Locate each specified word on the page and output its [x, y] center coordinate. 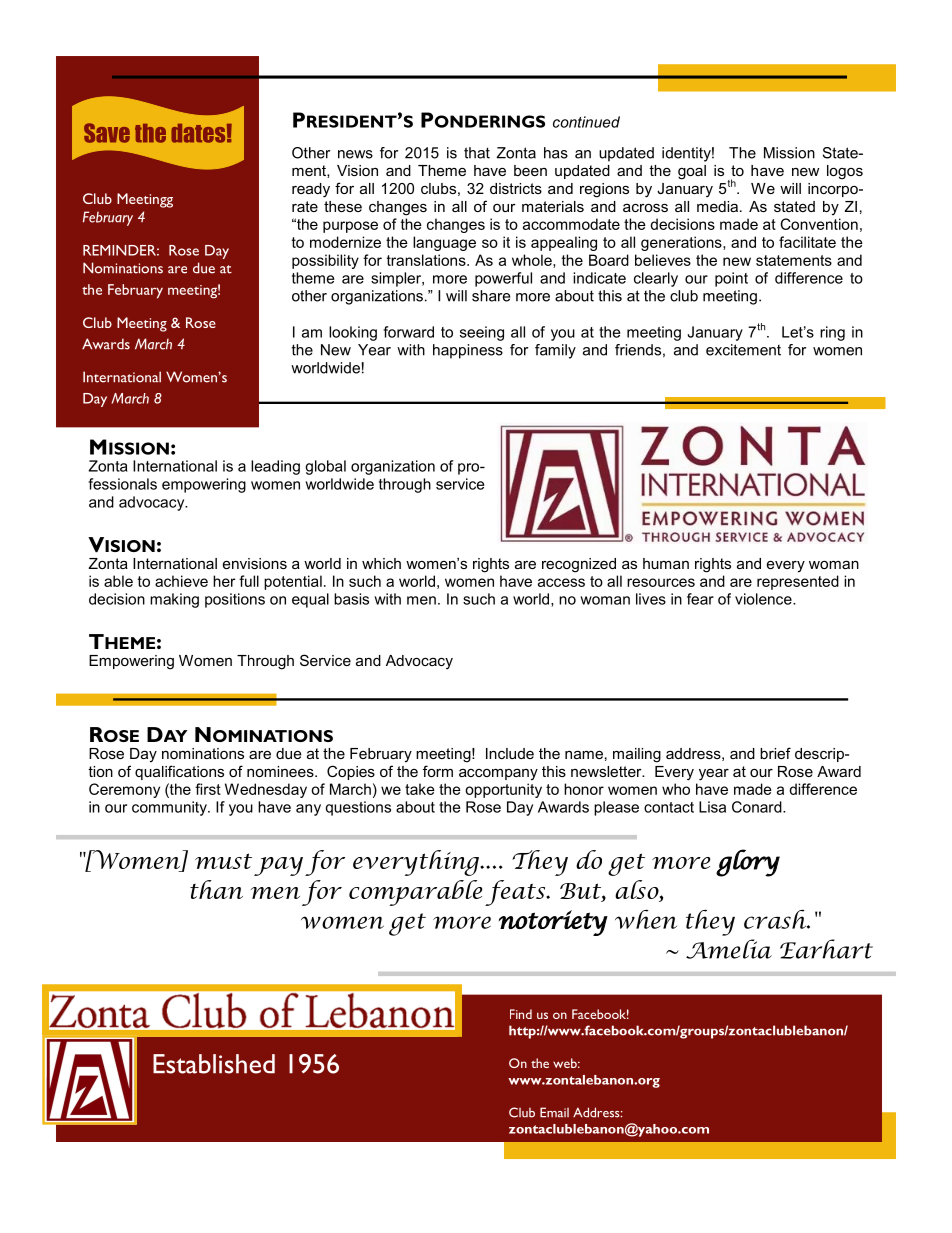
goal [692, 172]
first [208, 789]
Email [554, 1112]
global [325, 467]
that [477, 153]
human [666, 563]
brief [775, 753]
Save [107, 133]
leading [275, 467]
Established [214, 1064]
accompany [498, 774]
